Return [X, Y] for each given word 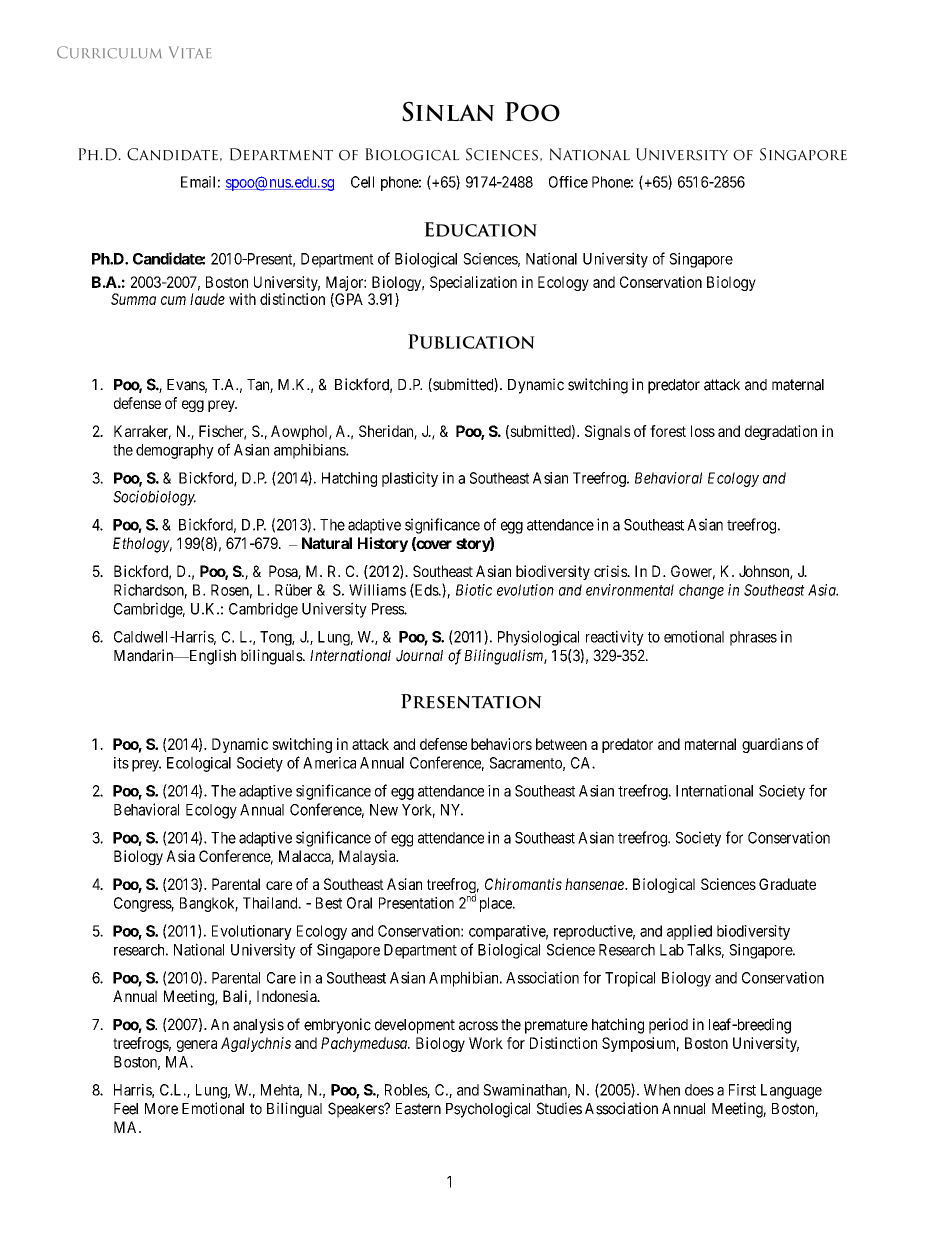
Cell [362, 182]
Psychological [488, 1110]
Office [568, 182]
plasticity [410, 479]
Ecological [199, 764]
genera [197, 1046]
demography [175, 451]
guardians [772, 745]
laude [207, 299]
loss [703, 431]
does [699, 1090]
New [384, 810]
